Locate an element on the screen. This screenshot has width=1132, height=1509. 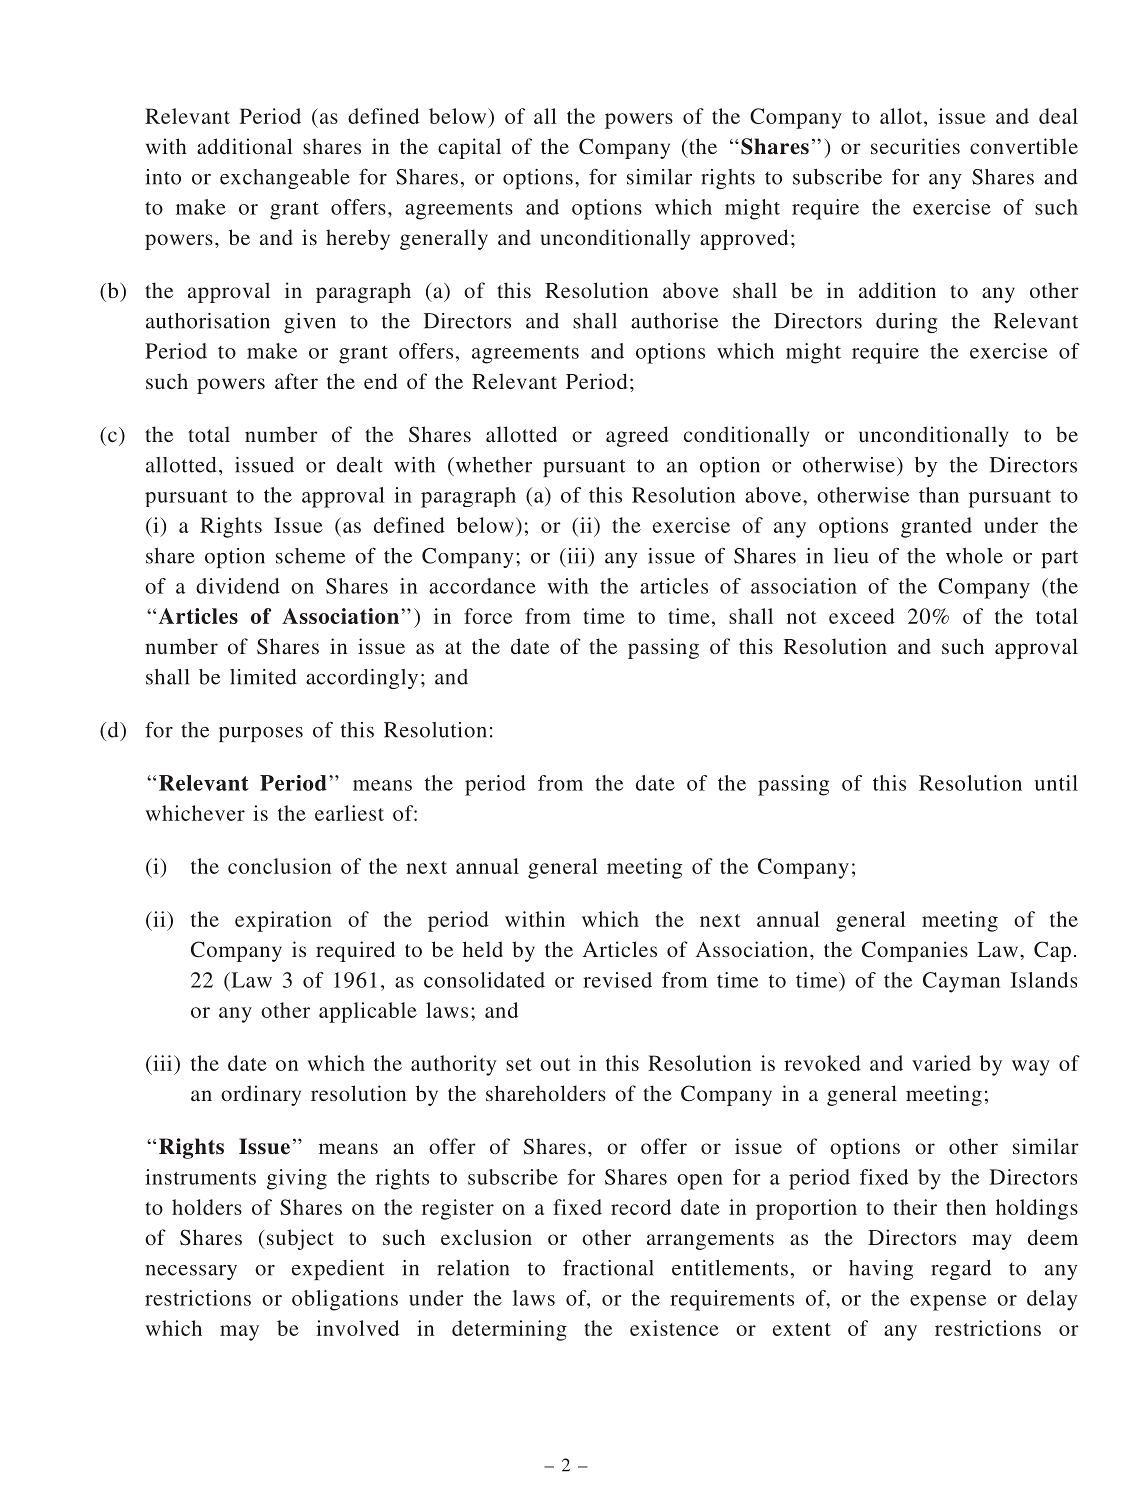
force is located at coordinates (488, 616).
